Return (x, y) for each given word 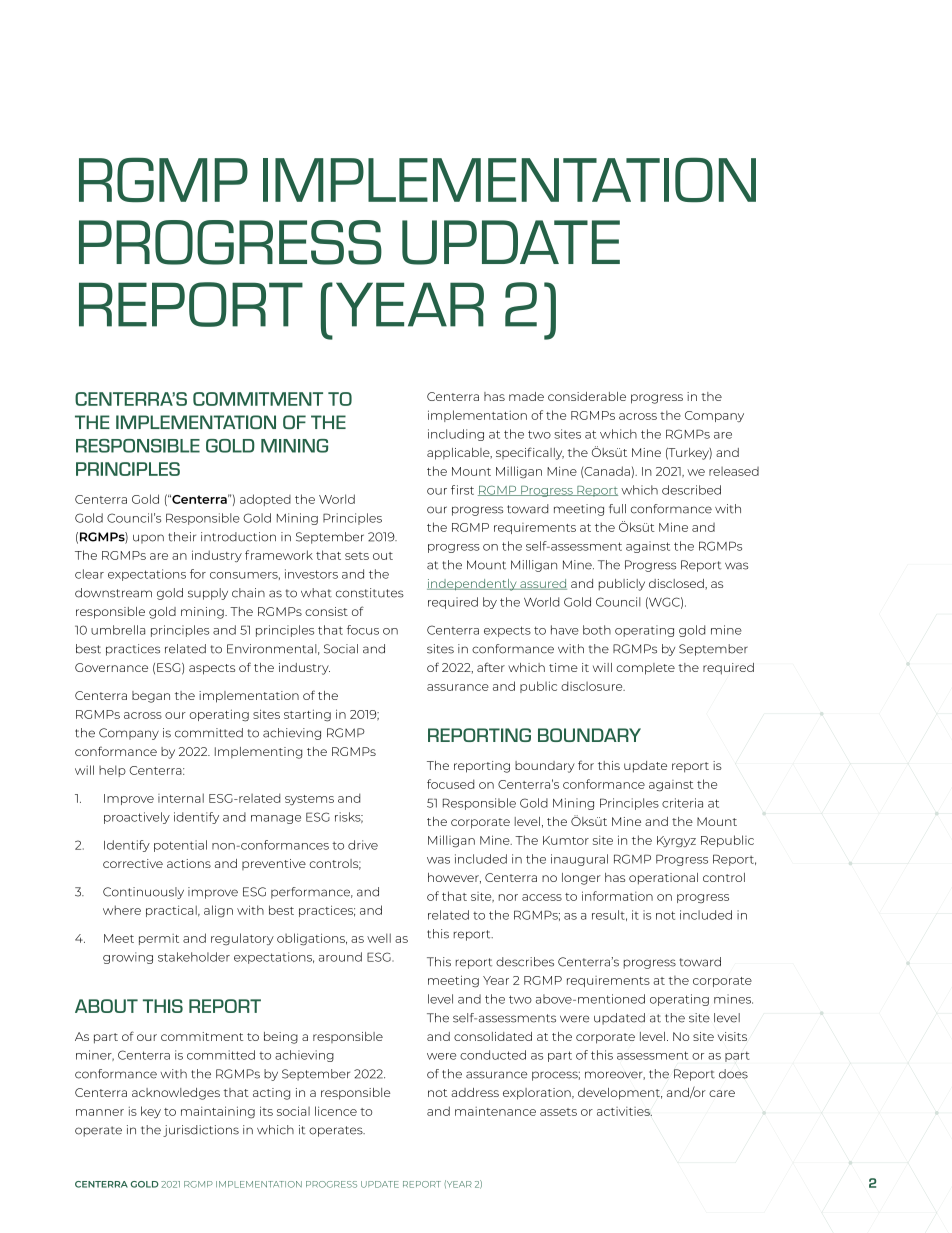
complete (645, 669)
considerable (587, 396)
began (151, 697)
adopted (265, 500)
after (491, 667)
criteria (682, 803)
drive (363, 845)
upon (148, 539)
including (456, 435)
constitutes (370, 593)
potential (180, 846)
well (379, 938)
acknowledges (176, 1094)
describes (525, 962)
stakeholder (194, 957)
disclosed (677, 584)
